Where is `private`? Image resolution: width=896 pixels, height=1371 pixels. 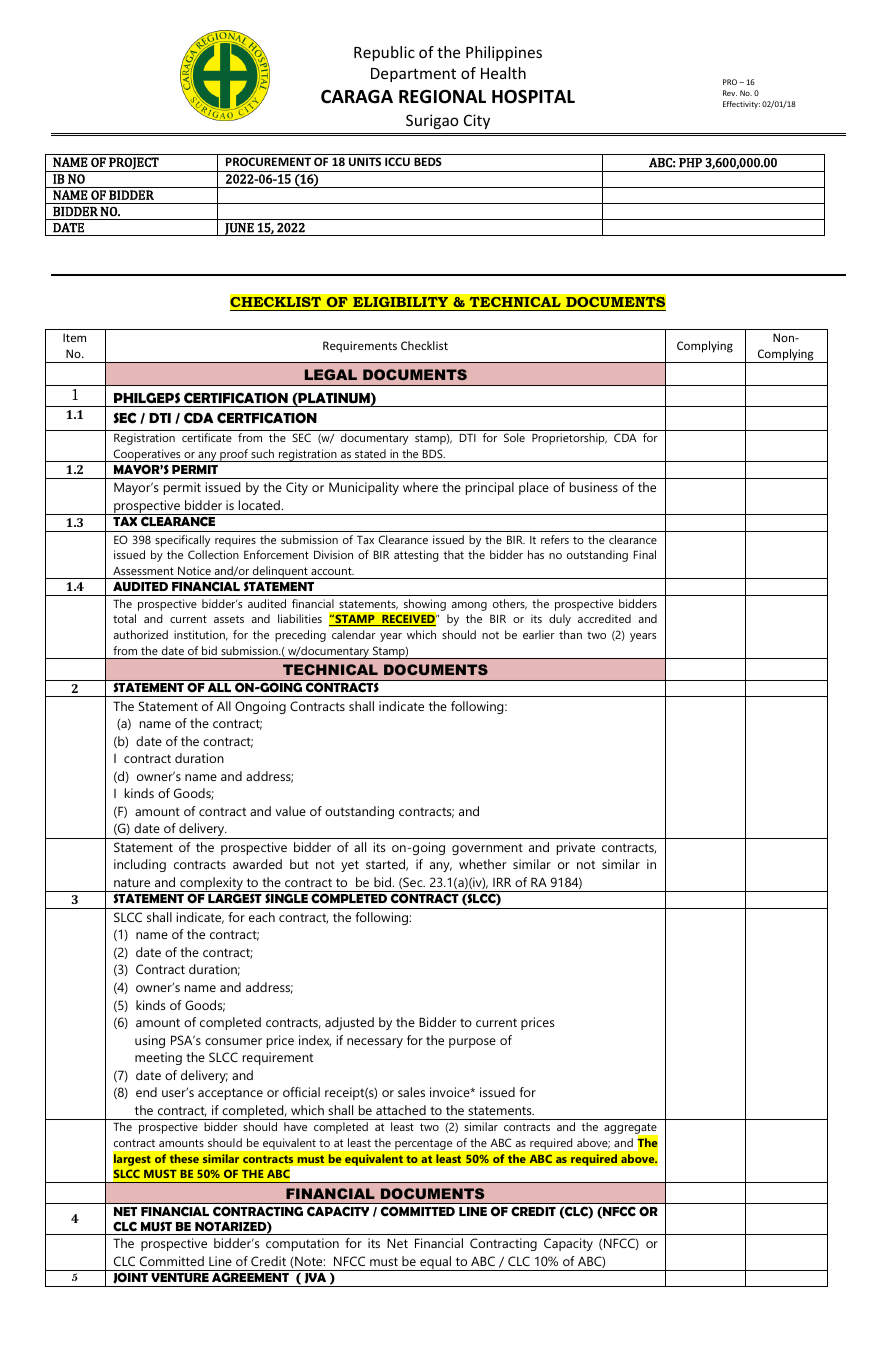
private is located at coordinates (576, 848).
